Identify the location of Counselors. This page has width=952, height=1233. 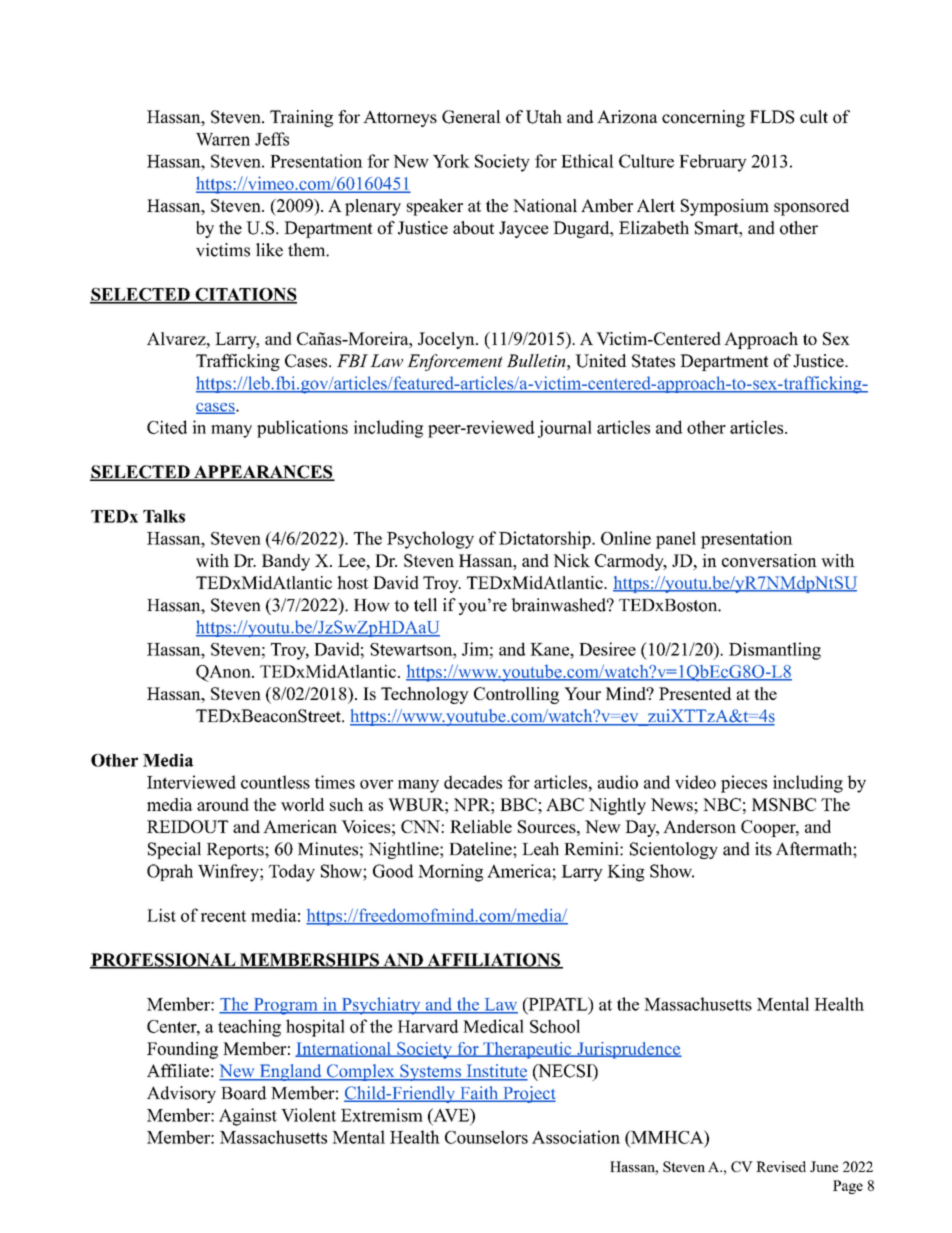
(486, 1137).
